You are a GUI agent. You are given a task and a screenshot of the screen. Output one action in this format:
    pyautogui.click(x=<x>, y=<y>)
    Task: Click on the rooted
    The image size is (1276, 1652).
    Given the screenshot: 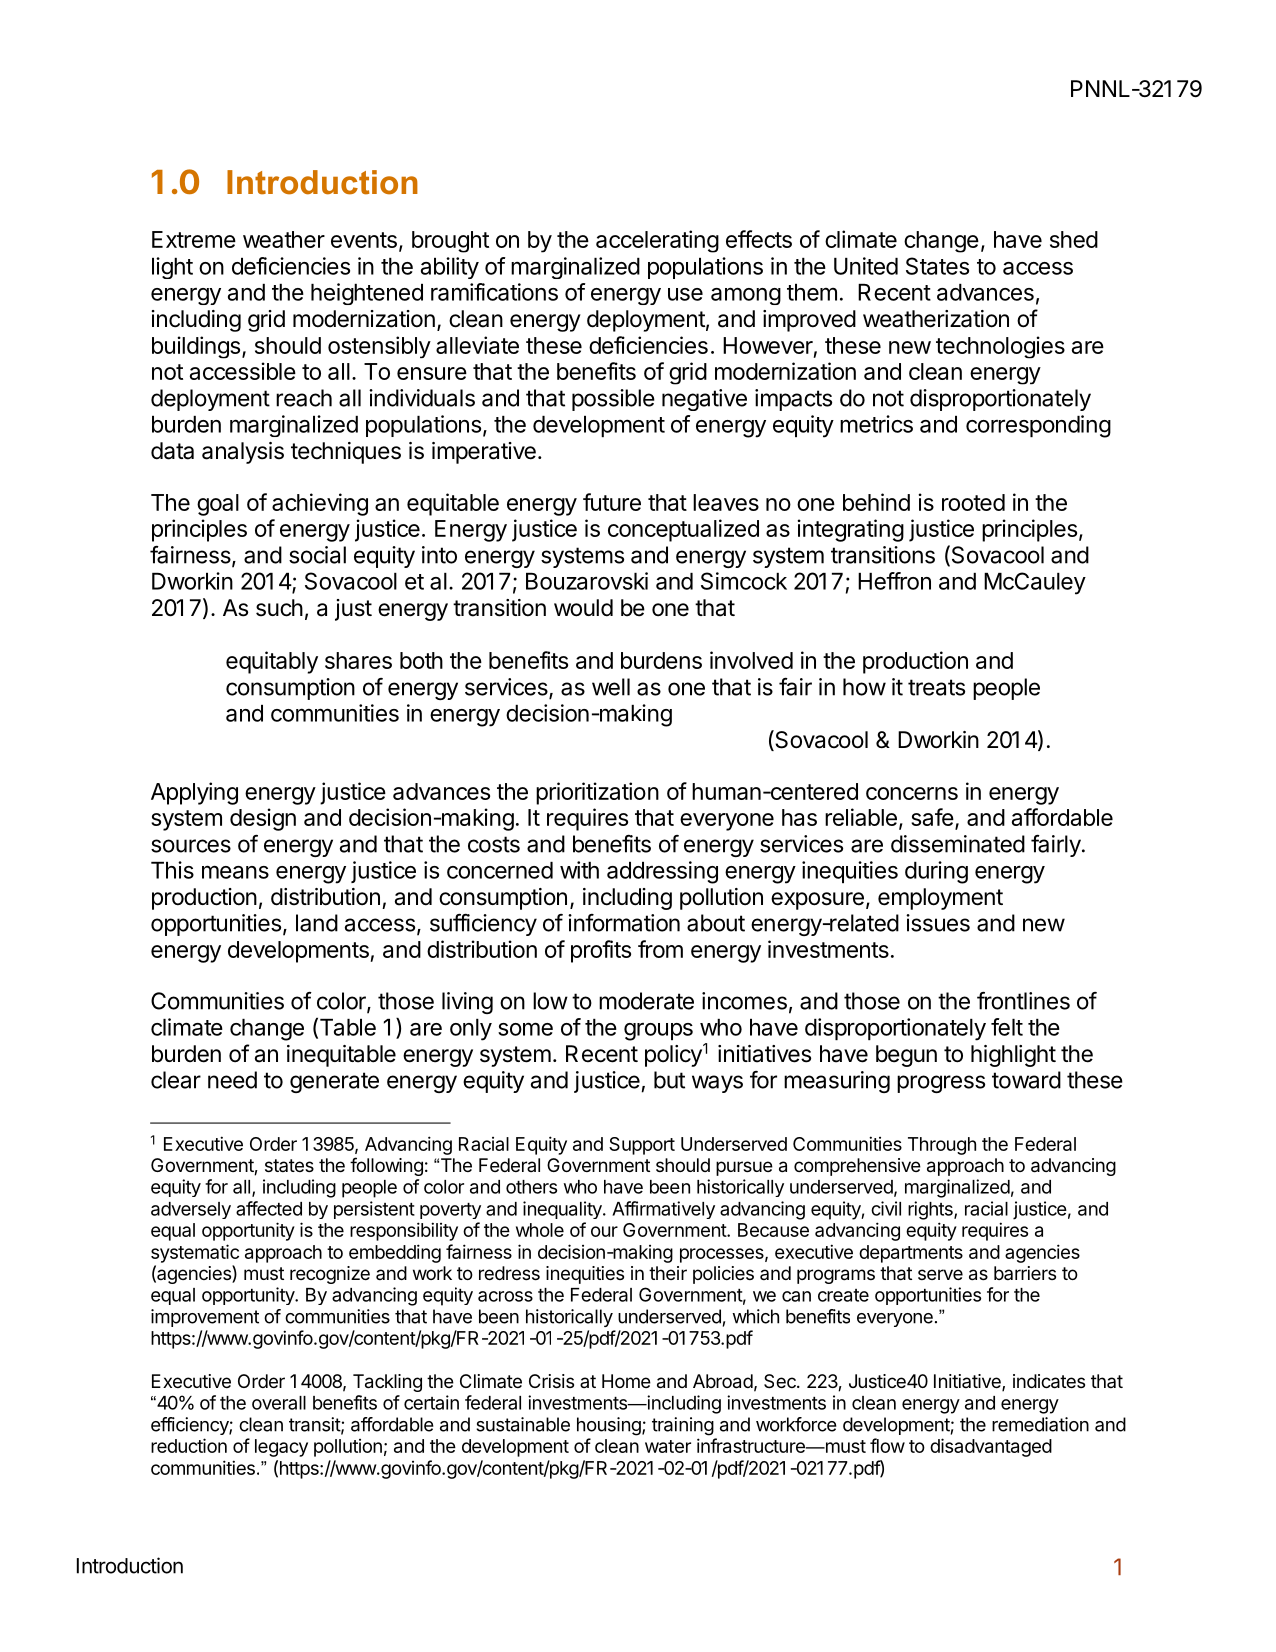 What is the action you would take?
    pyautogui.click(x=973, y=502)
